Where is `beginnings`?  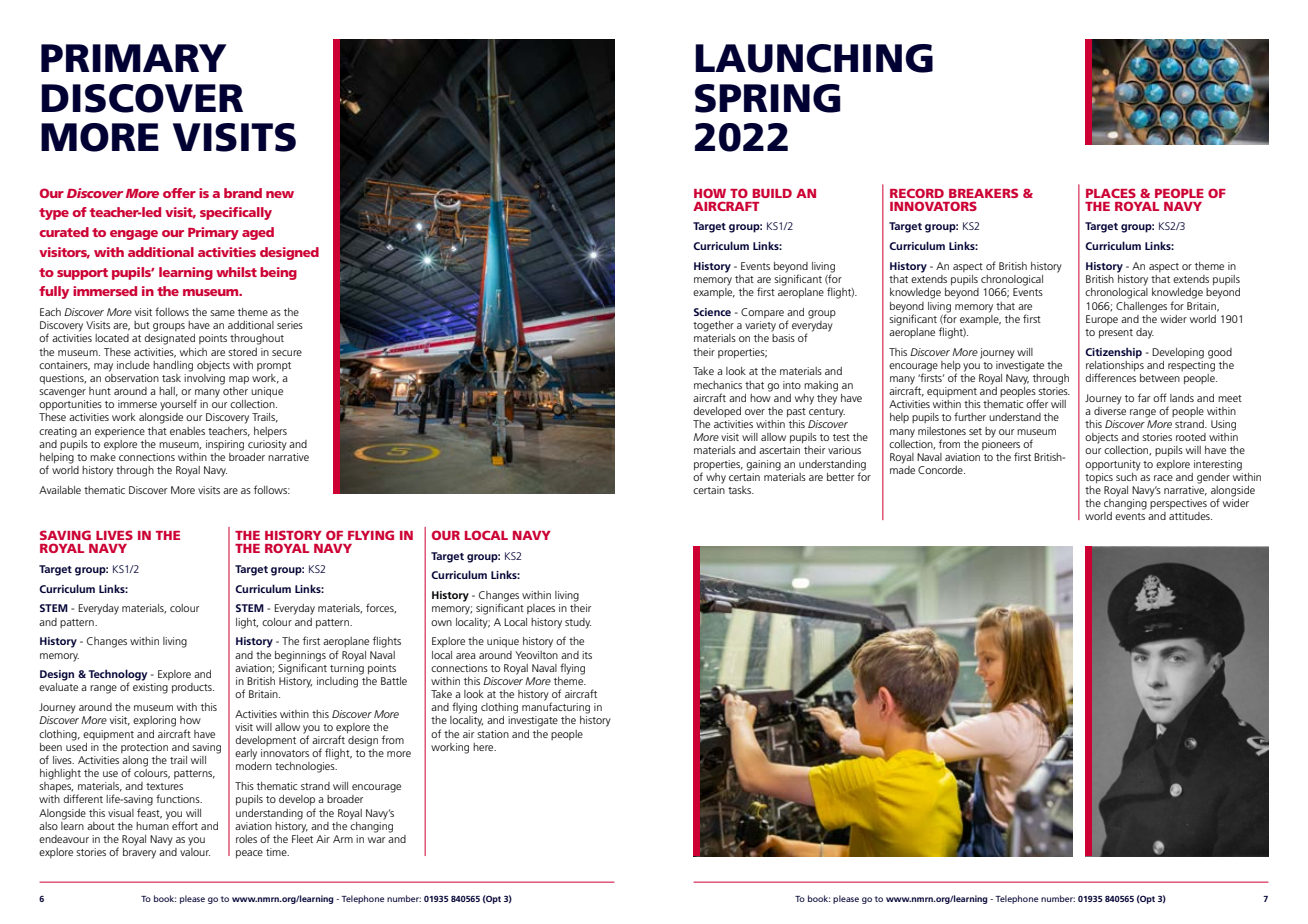
beginnings is located at coordinates (300, 656).
